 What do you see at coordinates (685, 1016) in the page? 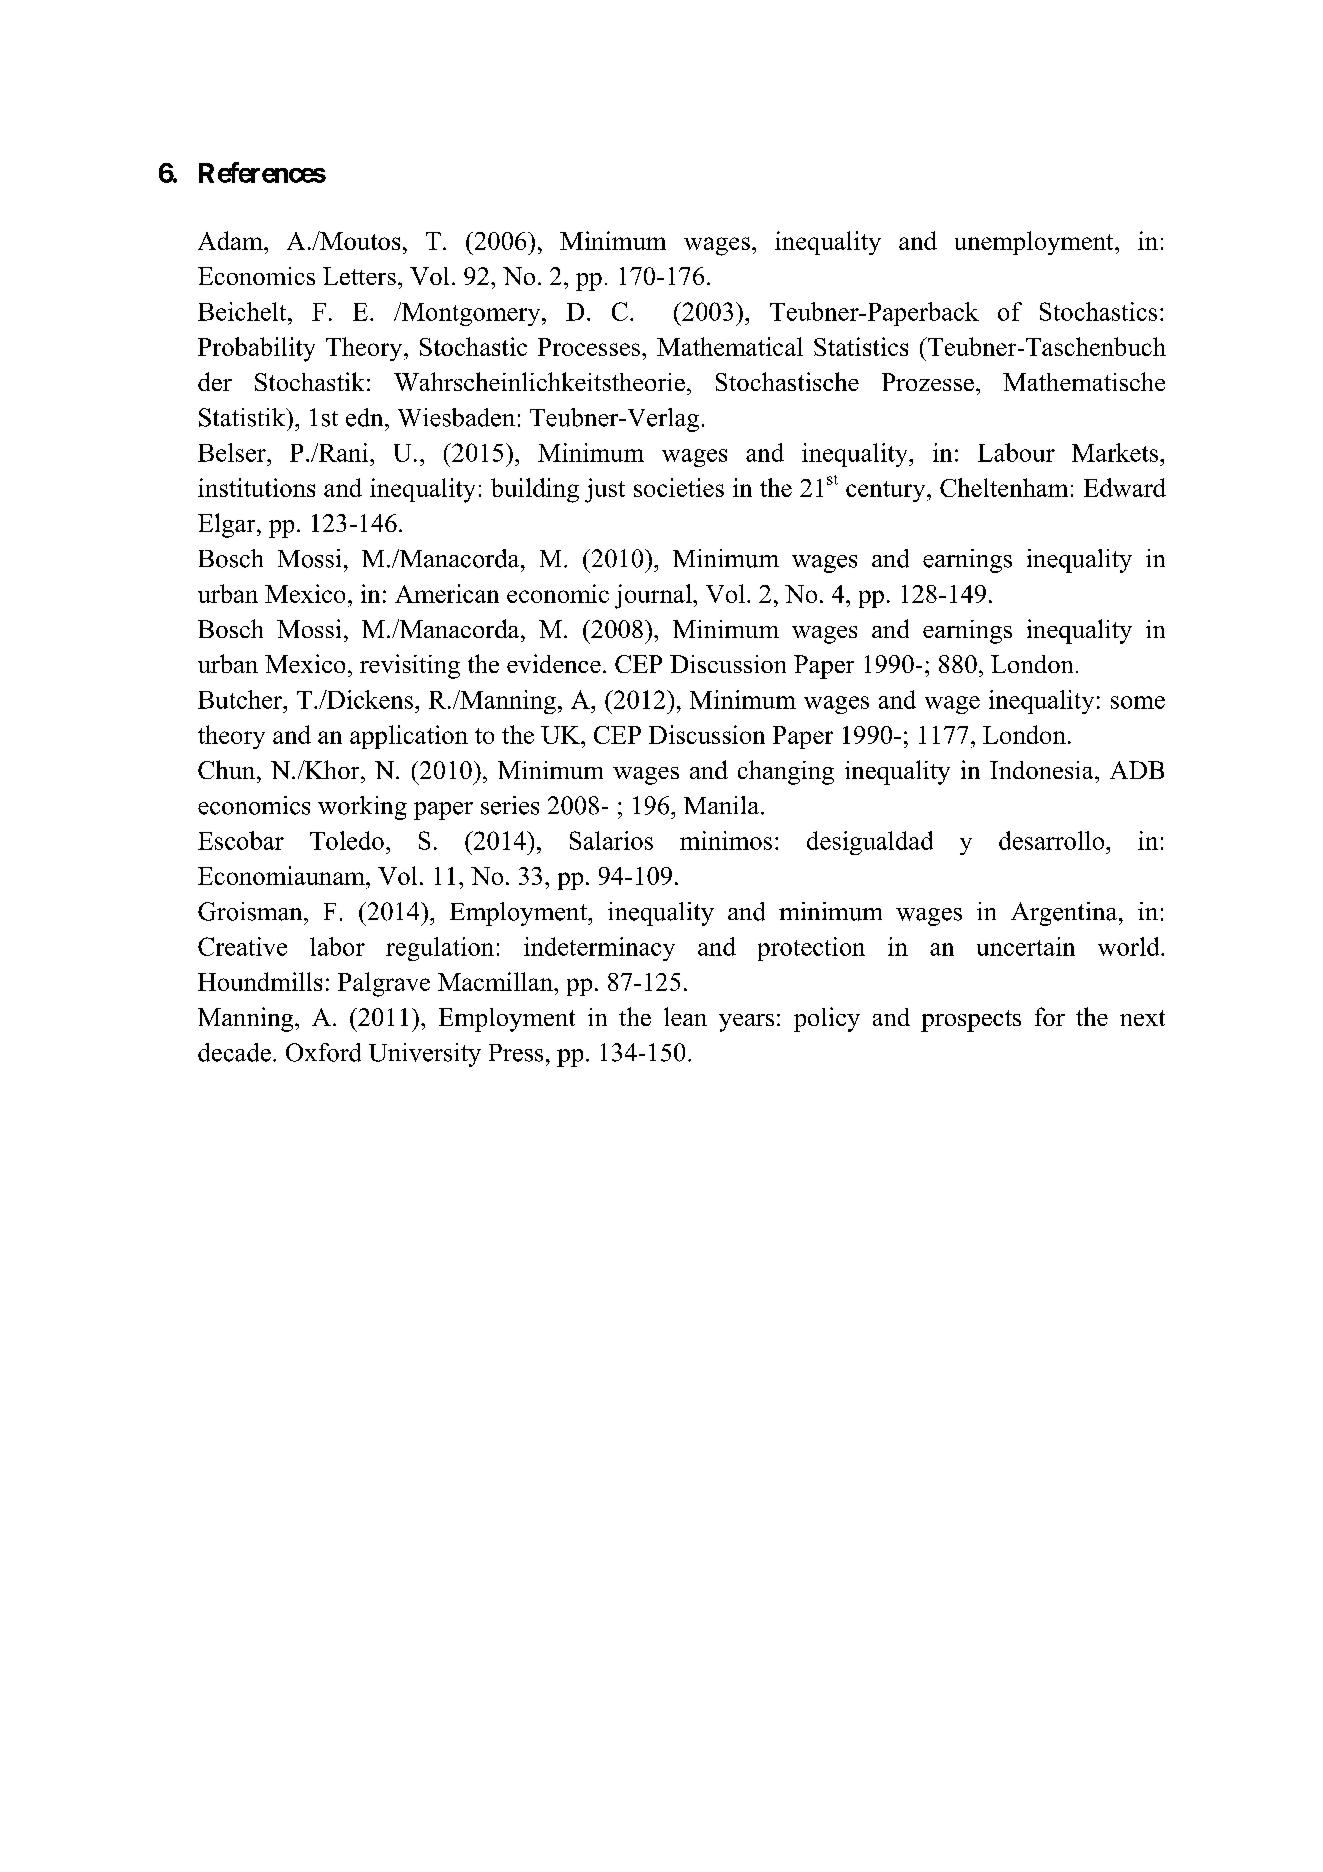
I see `lean` at bounding box center [685, 1016].
